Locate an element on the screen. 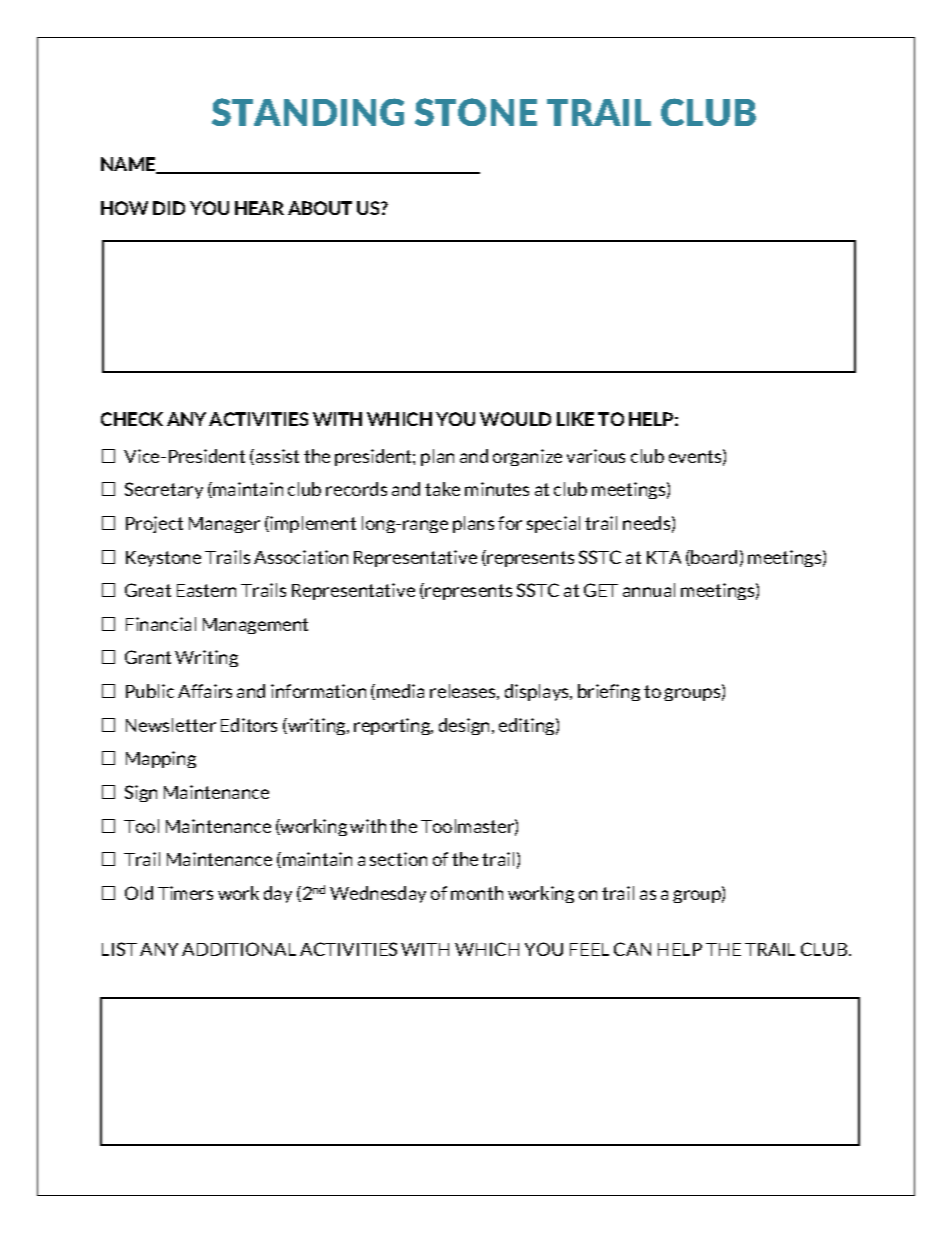  Wednesday is located at coordinates (378, 894).
